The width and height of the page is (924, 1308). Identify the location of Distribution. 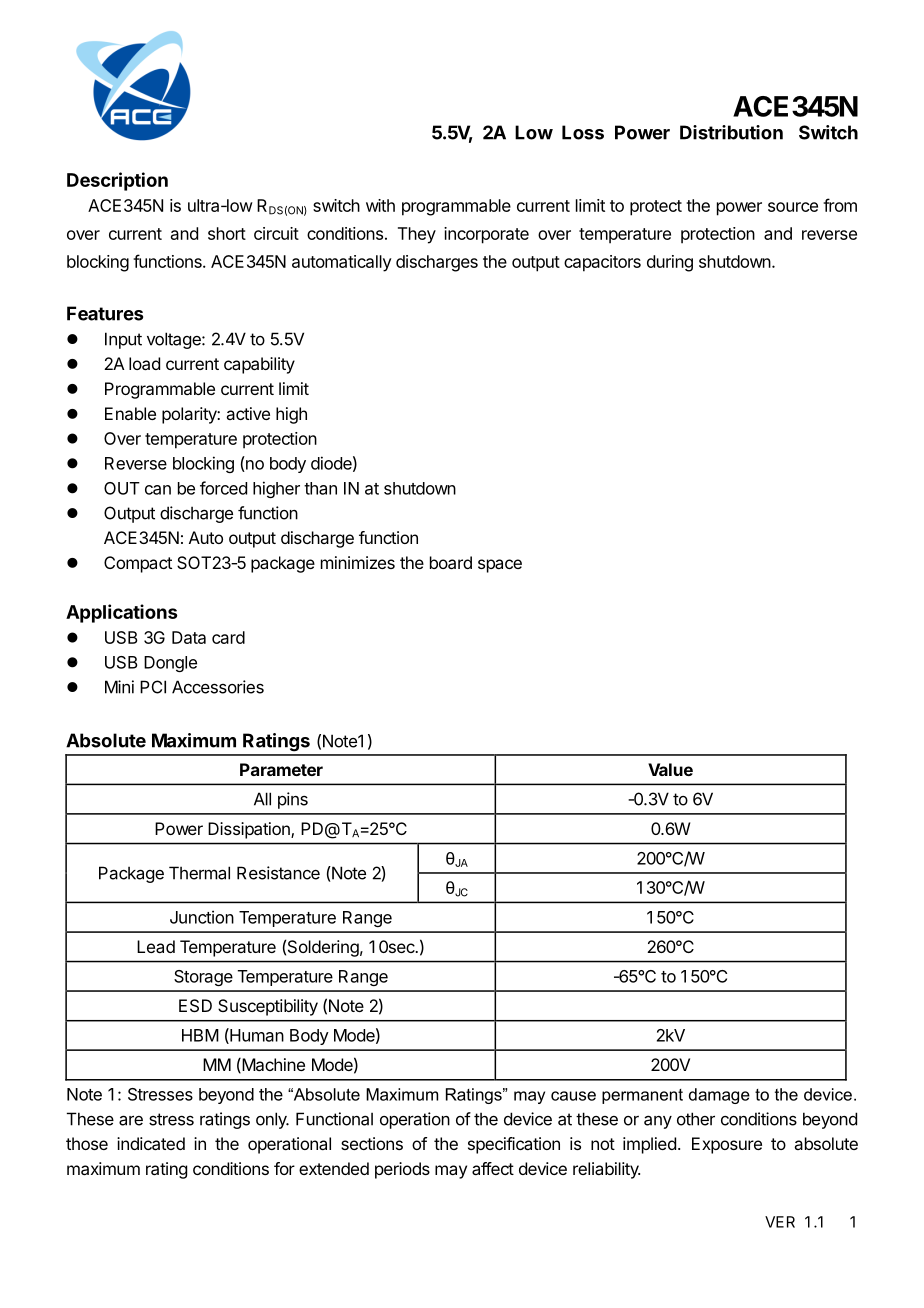
(731, 132).
